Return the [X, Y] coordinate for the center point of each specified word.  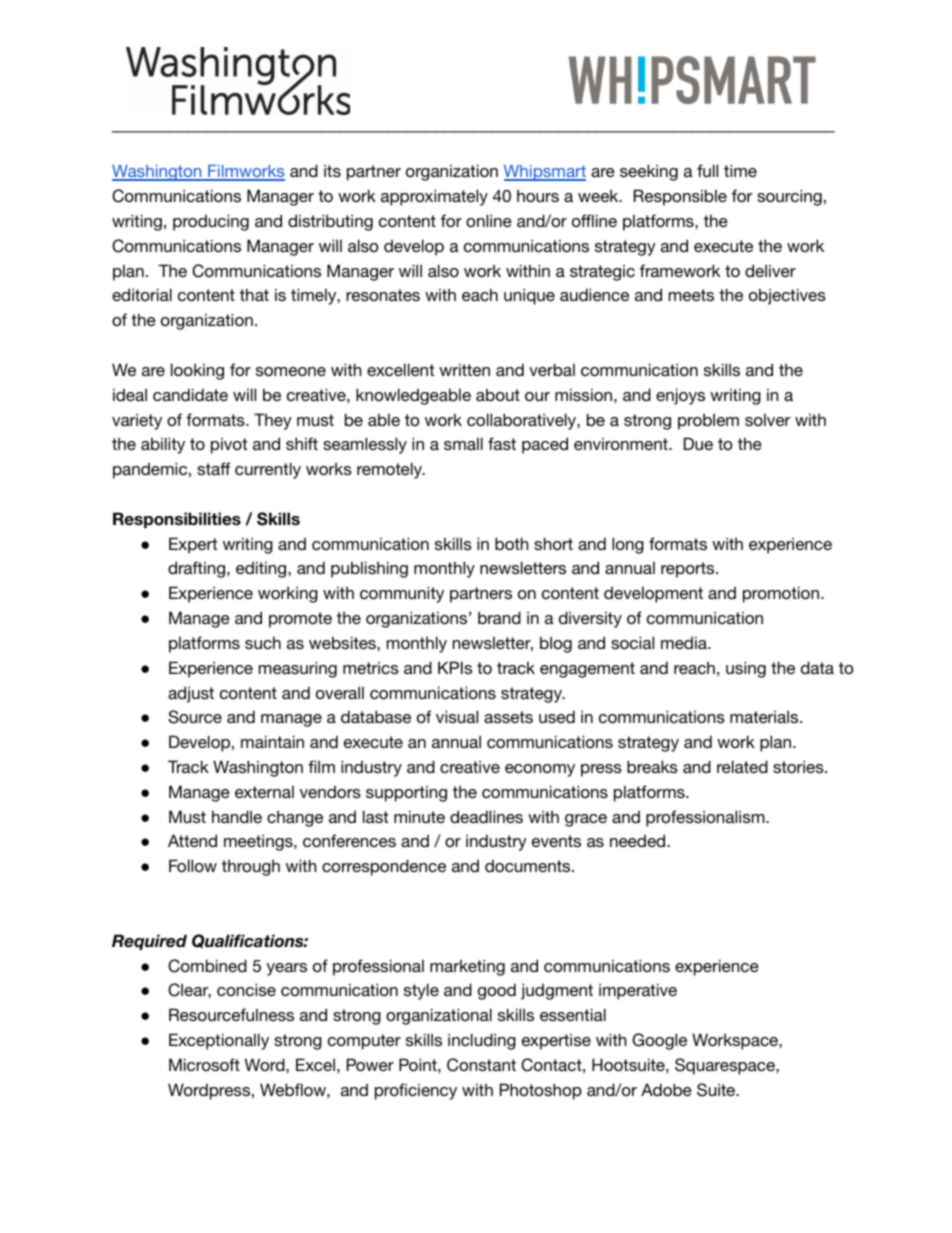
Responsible [680, 197]
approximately [434, 197]
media [685, 642]
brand [499, 617]
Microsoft [204, 1064]
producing [211, 222]
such [263, 642]
